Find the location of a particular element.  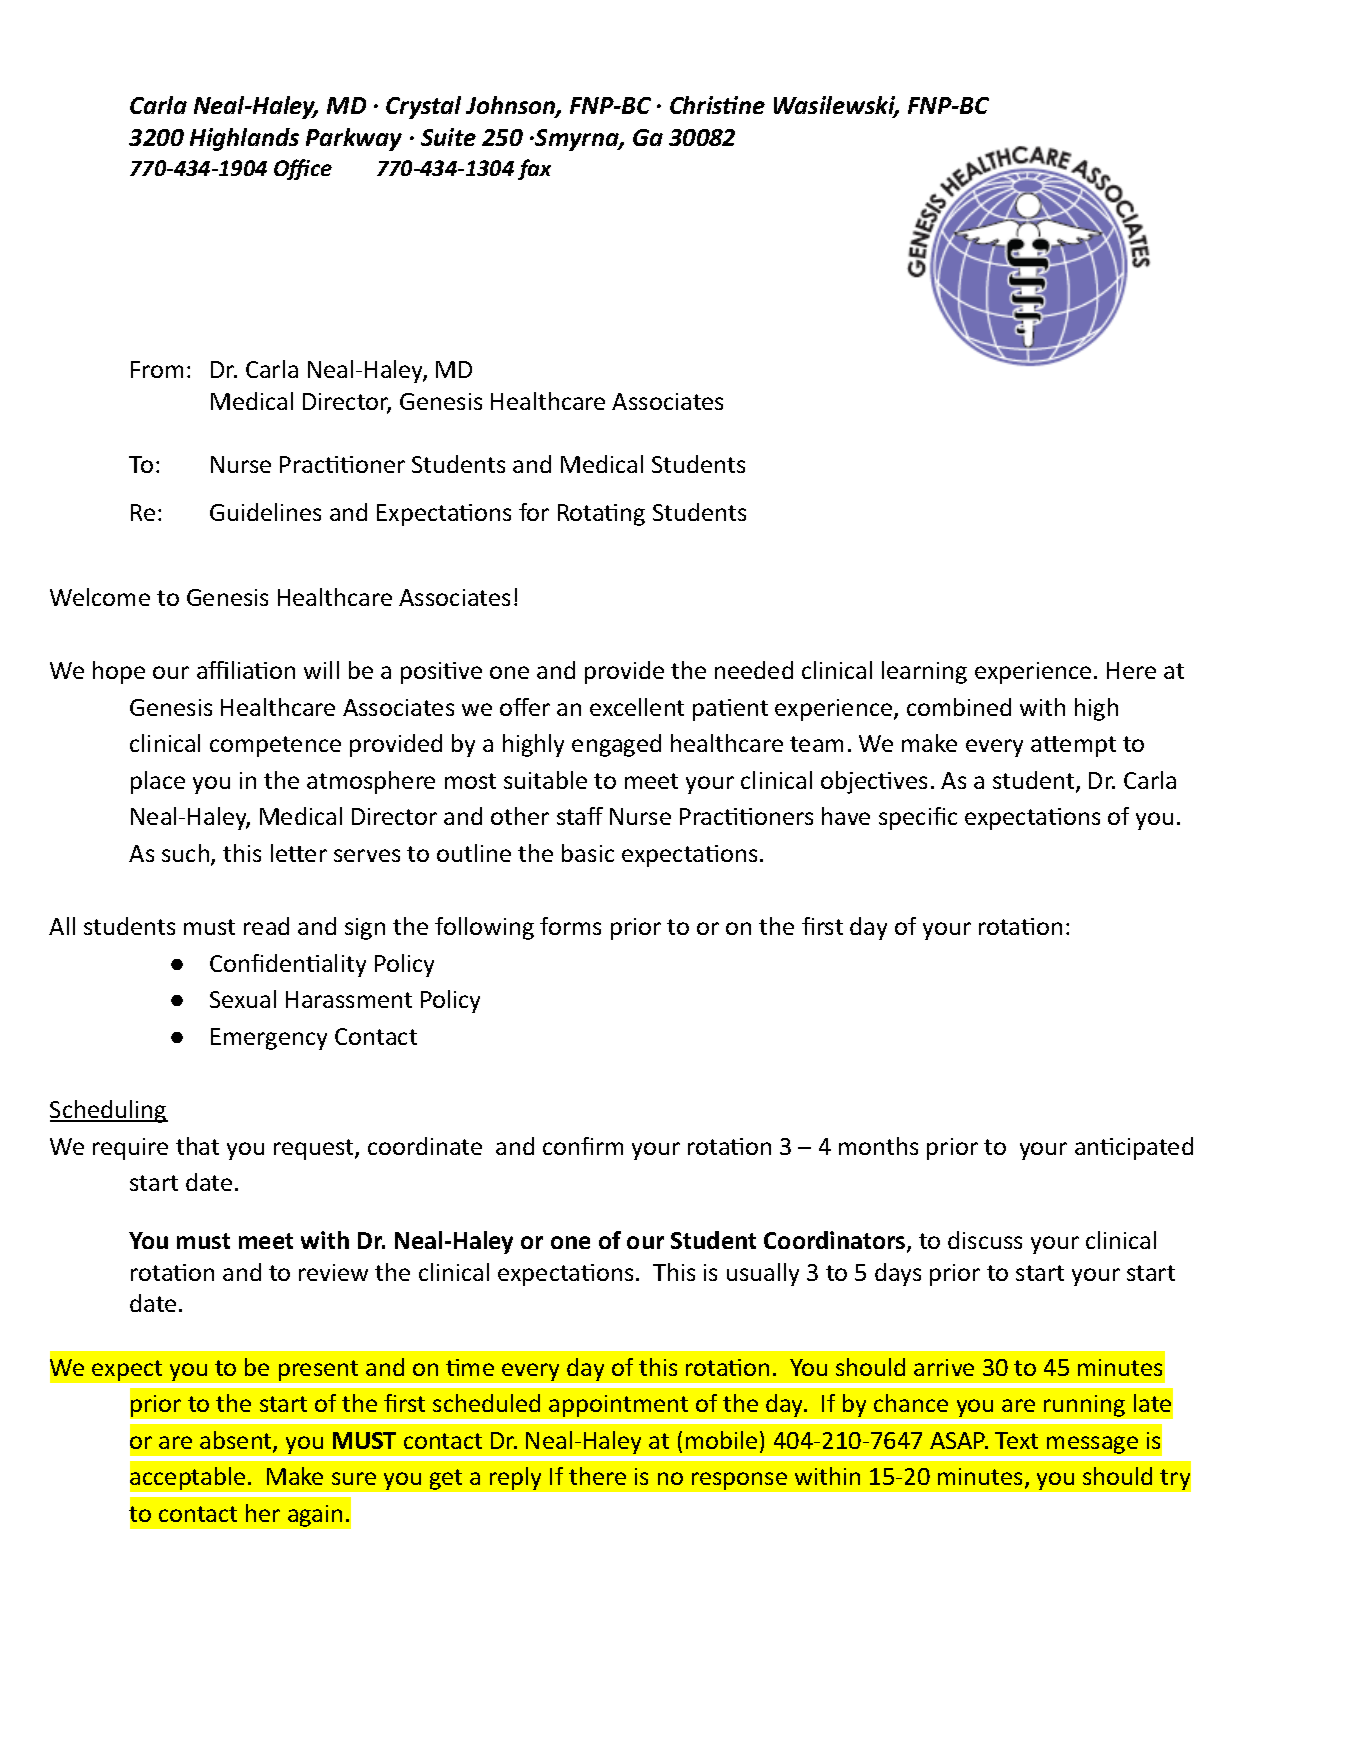

have is located at coordinates (846, 816).
